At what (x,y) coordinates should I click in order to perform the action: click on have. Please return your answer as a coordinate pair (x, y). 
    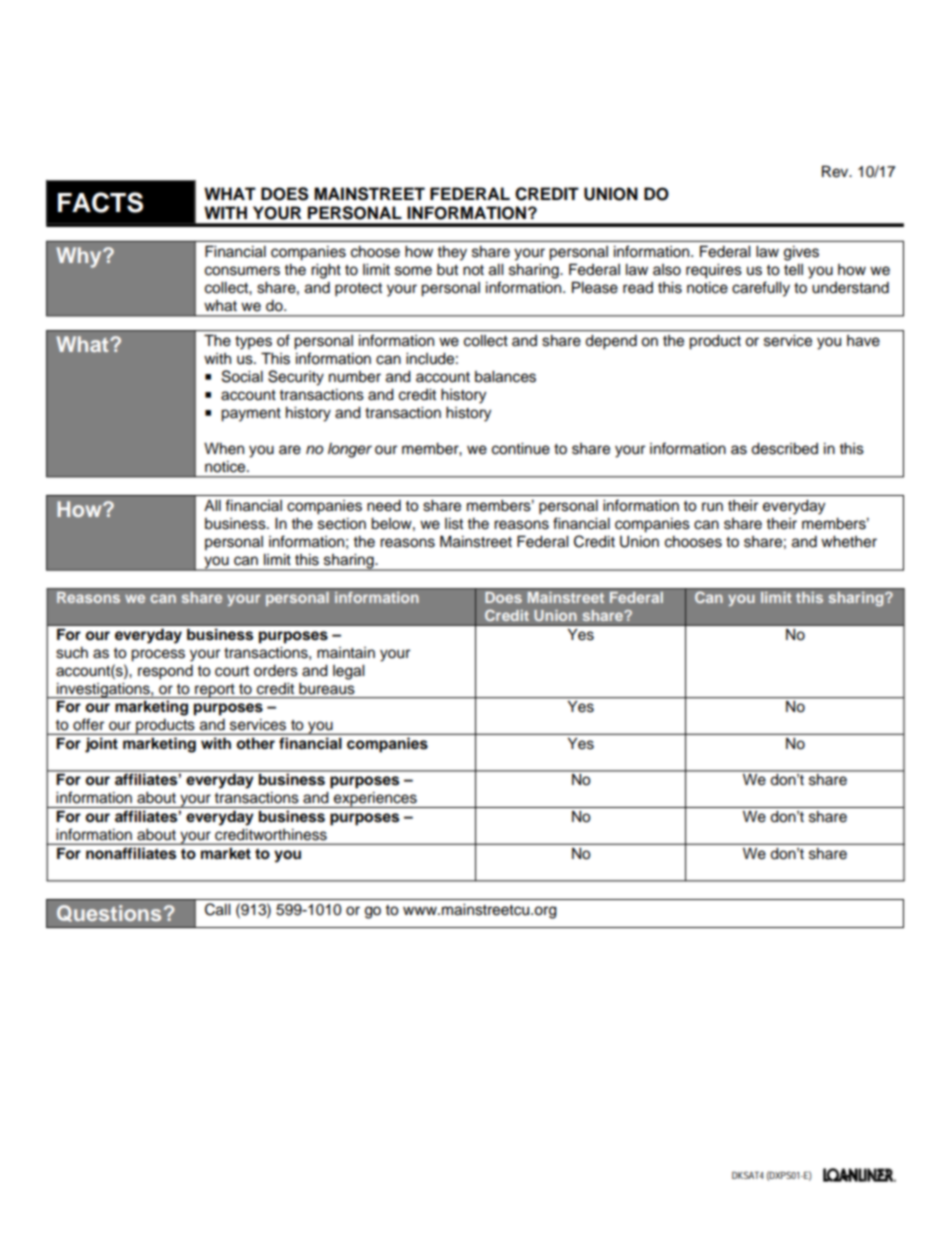
    Looking at the image, I should click on (863, 341).
